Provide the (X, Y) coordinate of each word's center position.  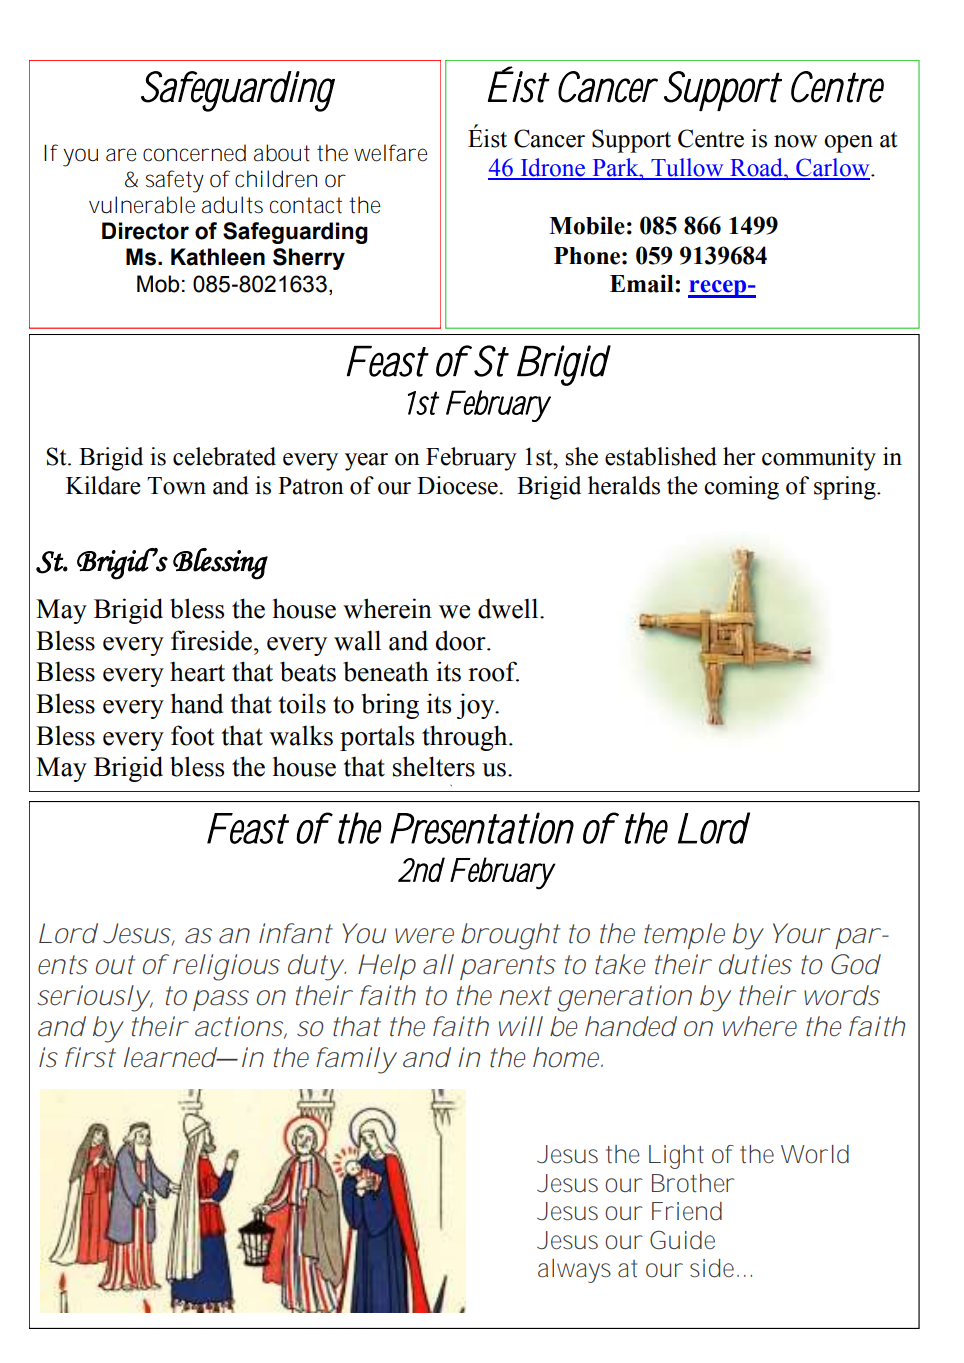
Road (756, 168)
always (574, 1271)
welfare (391, 153)
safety (174, 181)
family (353, 1060)
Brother (693, 1183)
